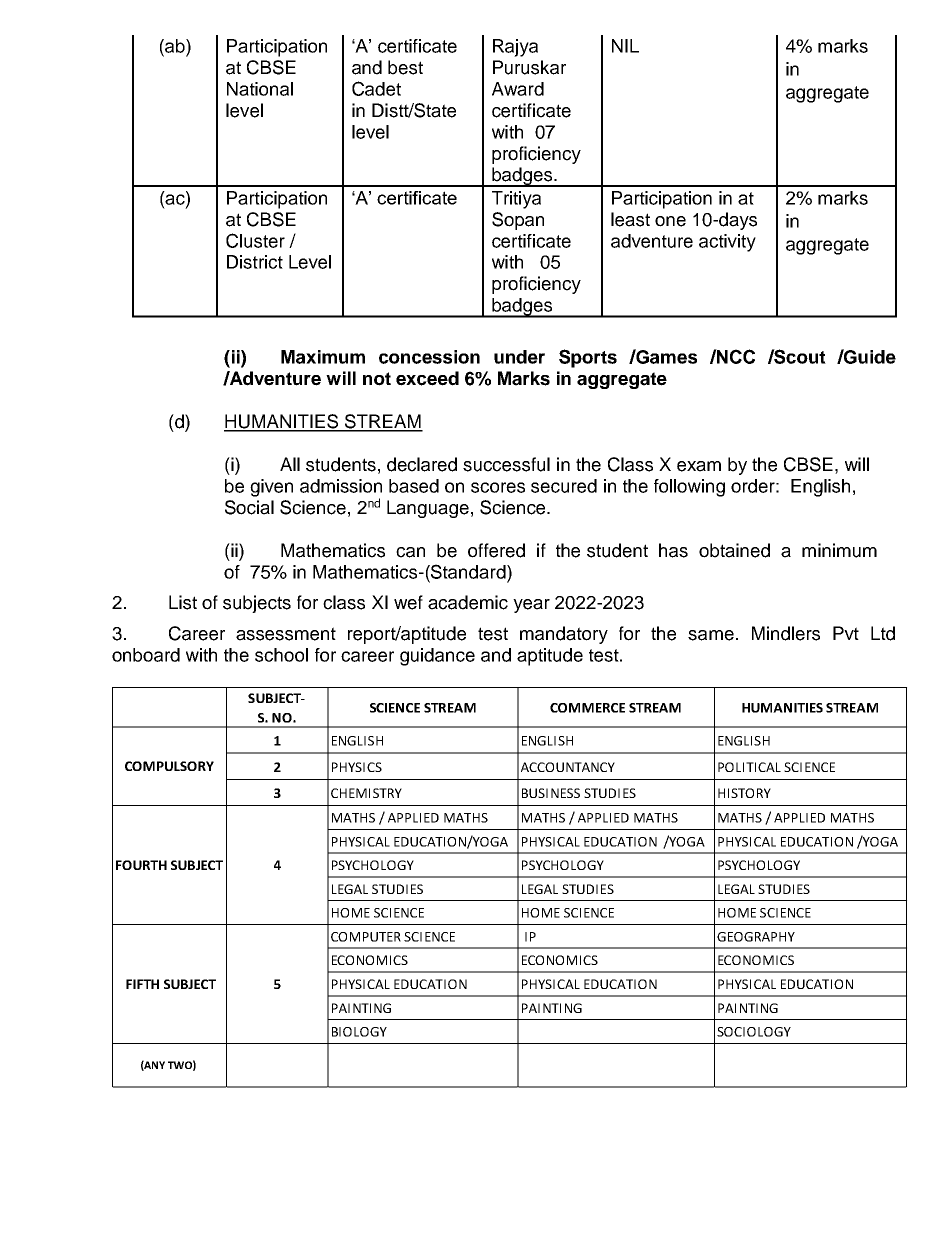 The image size is (952, 1233). I want to click on NIL, so click(625, 46).
